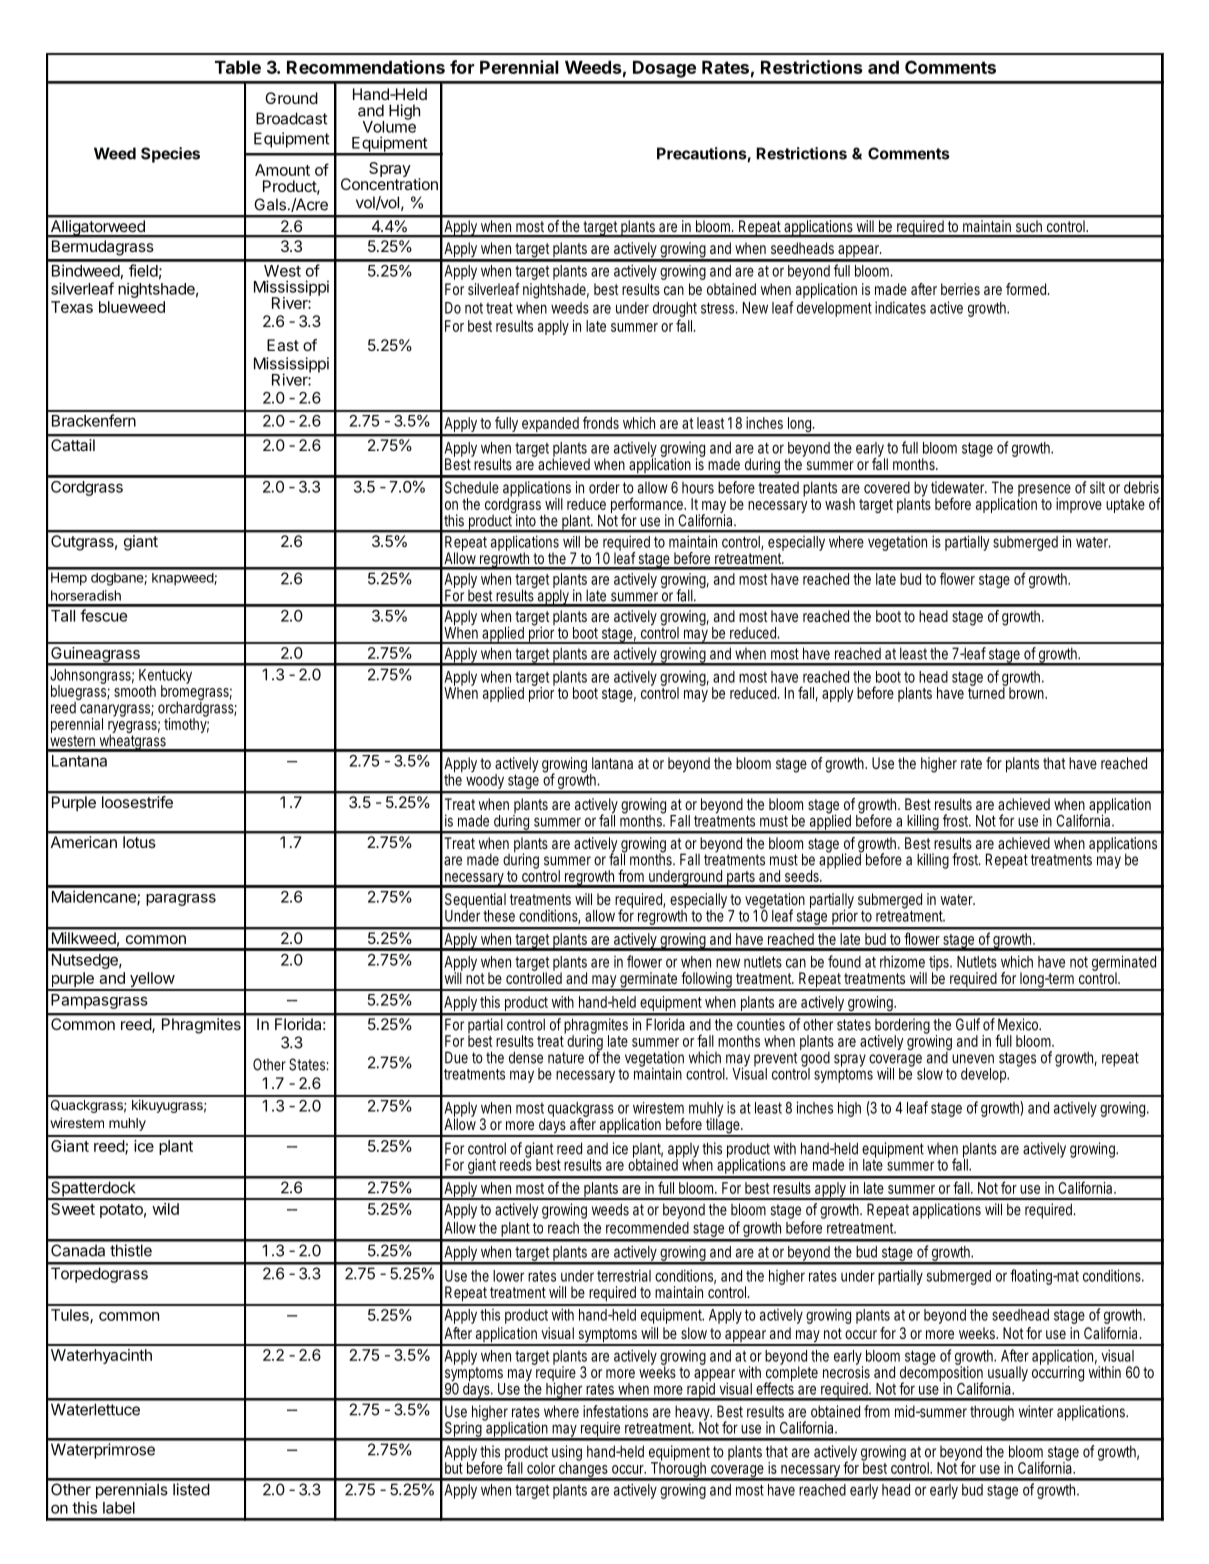  Describe the element at coordinates (186, 724) in the screenshot. I see `timothy` at that location.
